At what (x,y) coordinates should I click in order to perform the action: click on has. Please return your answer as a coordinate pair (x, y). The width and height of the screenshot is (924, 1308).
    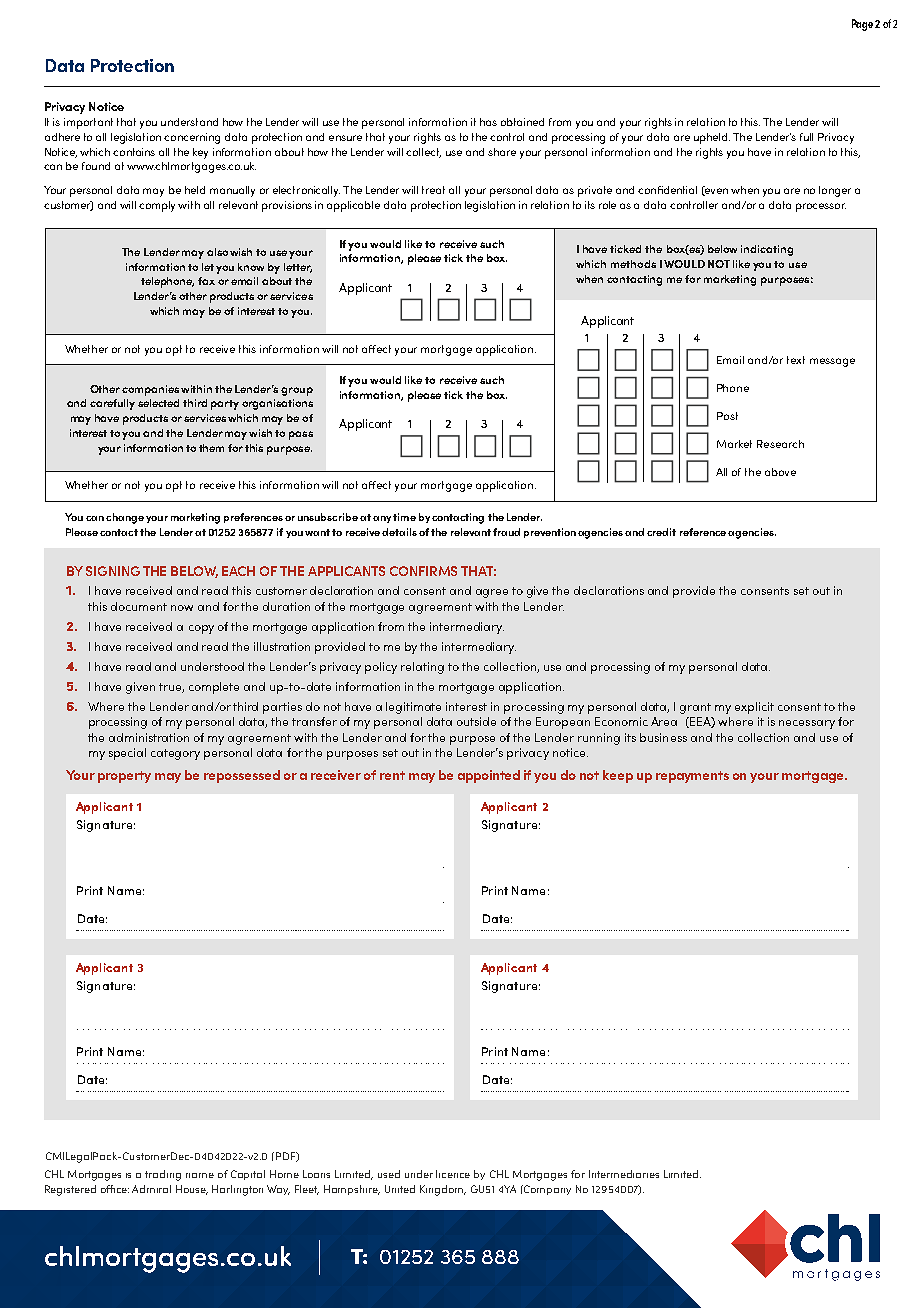
    Looking at the image, I should click on (488, 122).
